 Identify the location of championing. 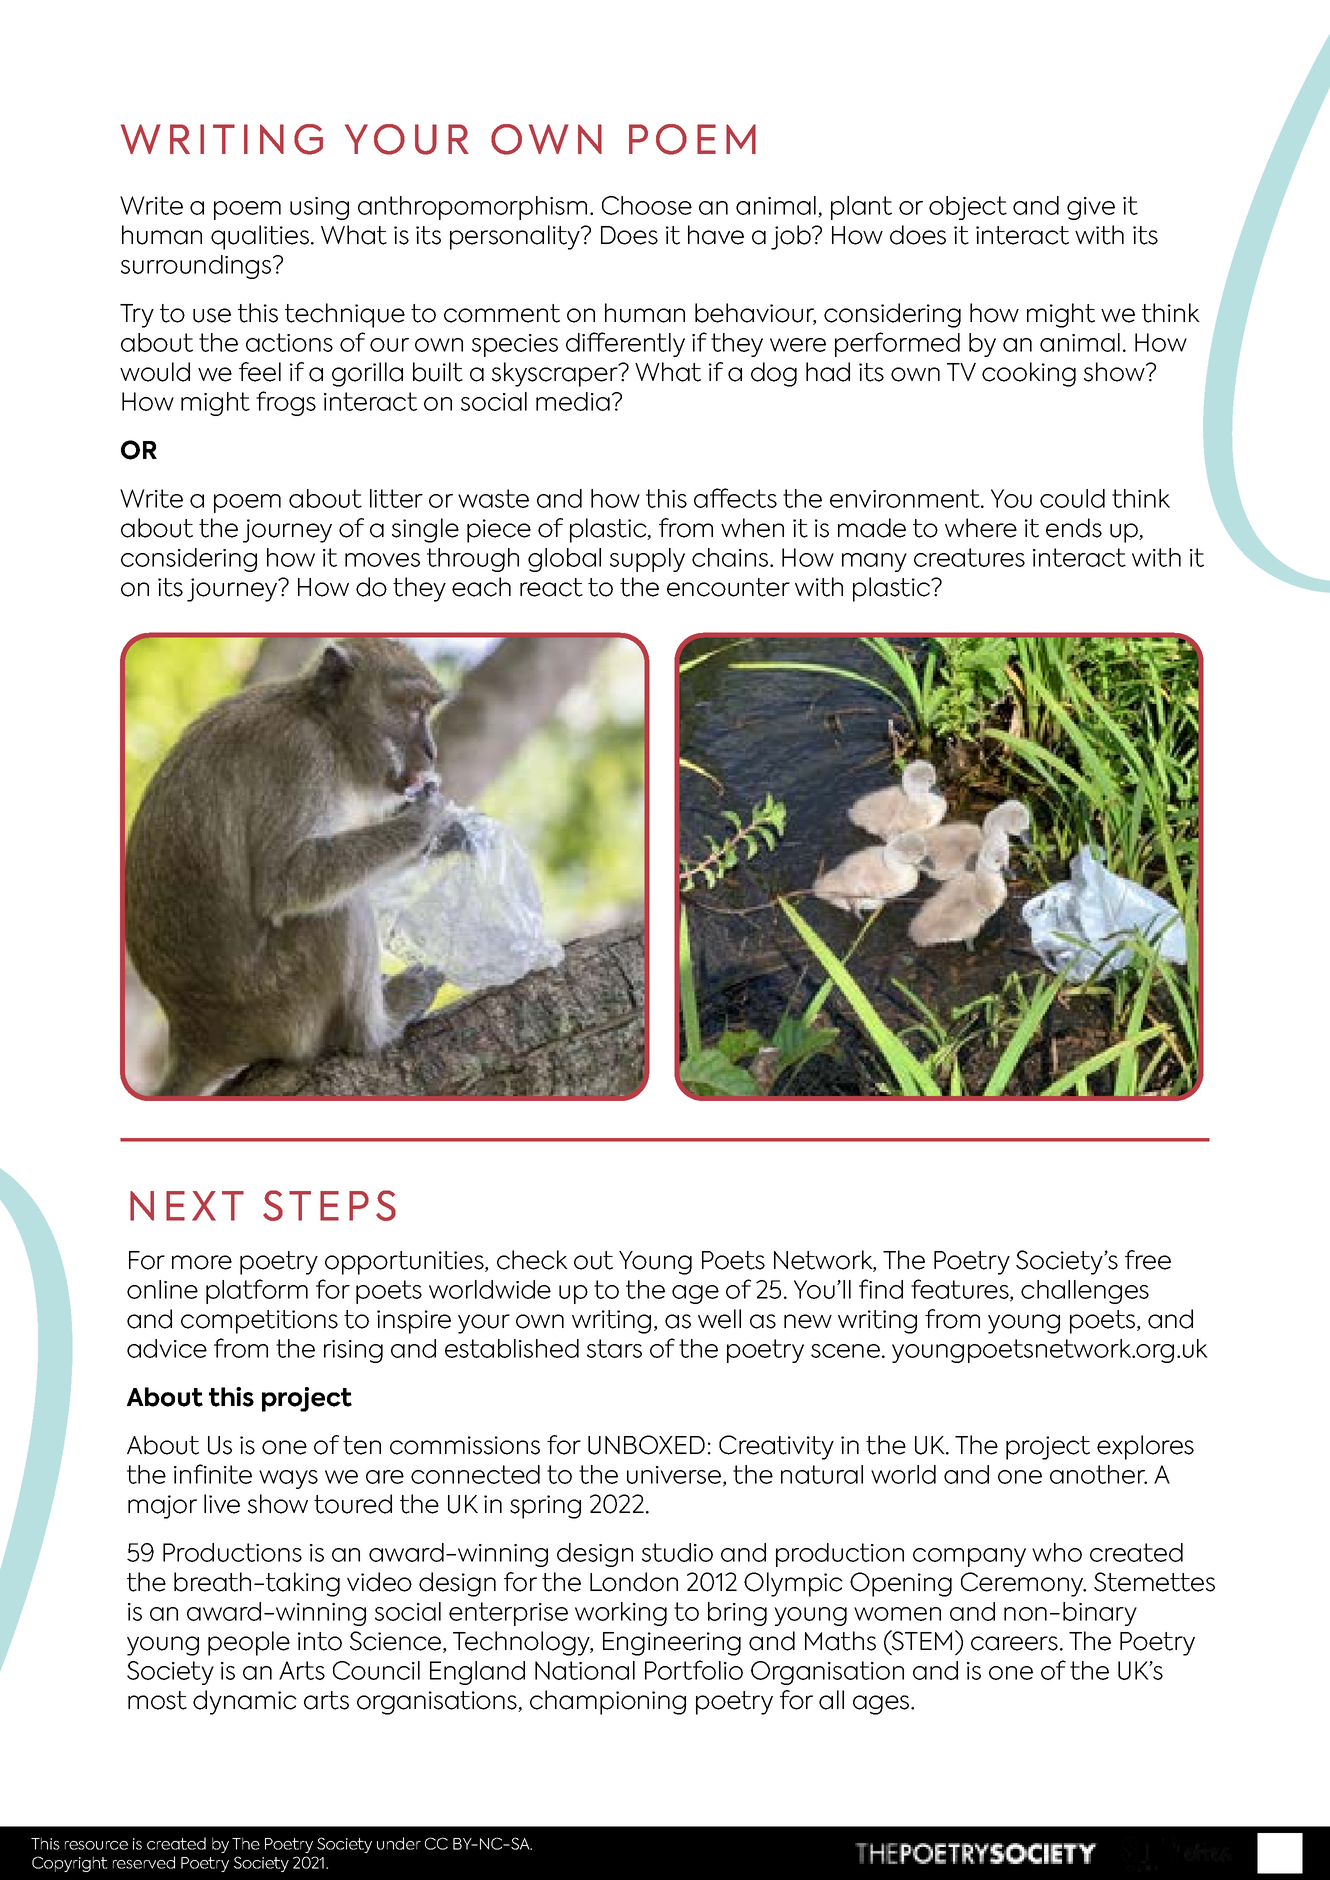
(608, 1702).
